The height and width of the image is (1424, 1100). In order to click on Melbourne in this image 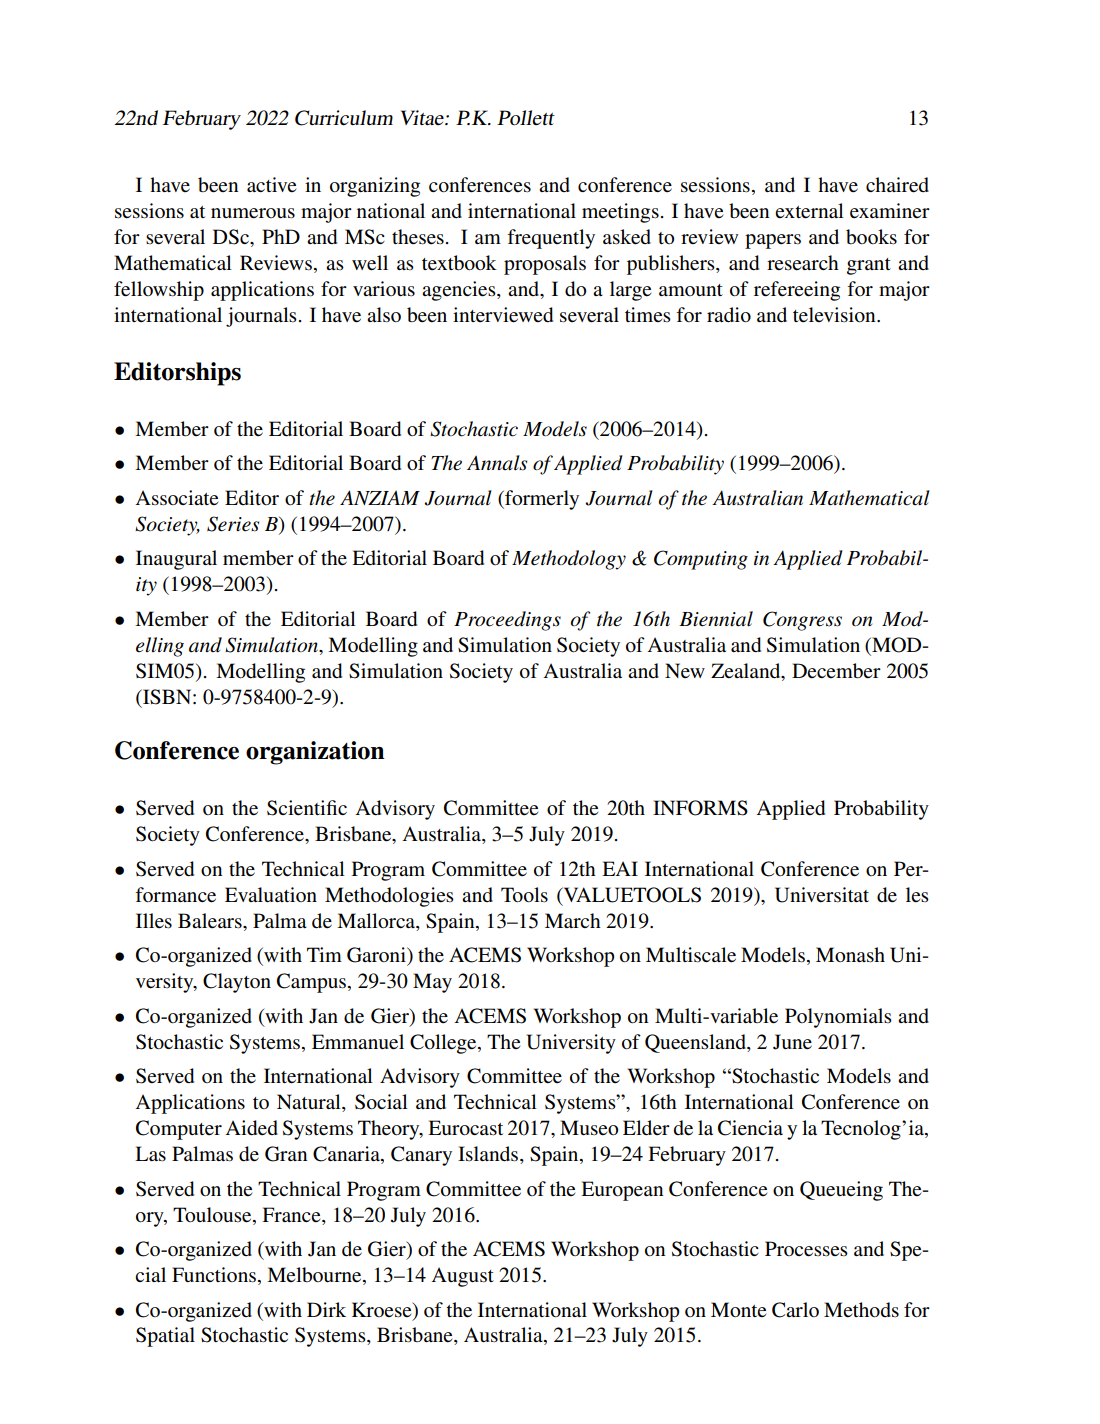, I will do `click(315, 1276)`.
